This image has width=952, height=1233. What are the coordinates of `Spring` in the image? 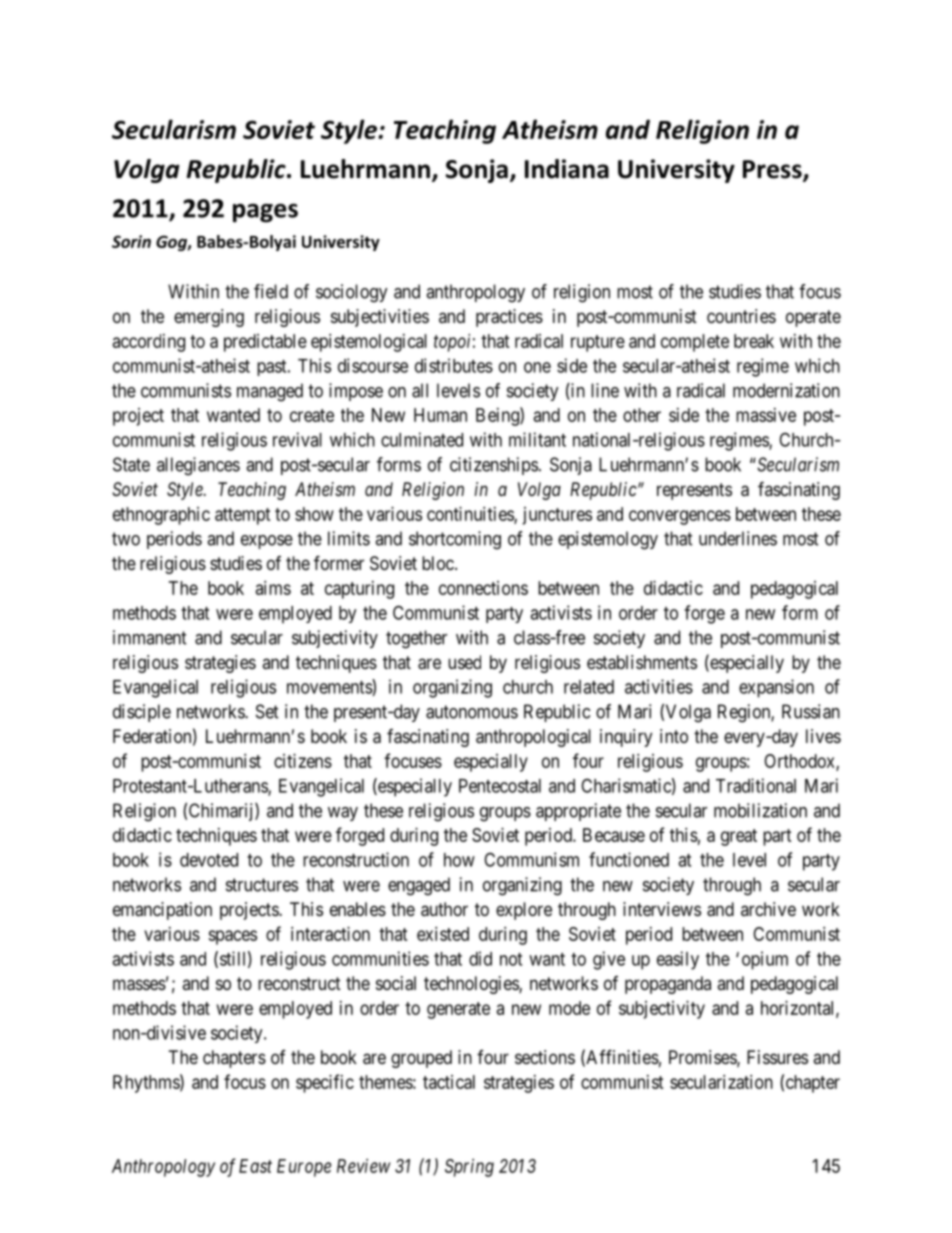 It's located at (469, 1168).
